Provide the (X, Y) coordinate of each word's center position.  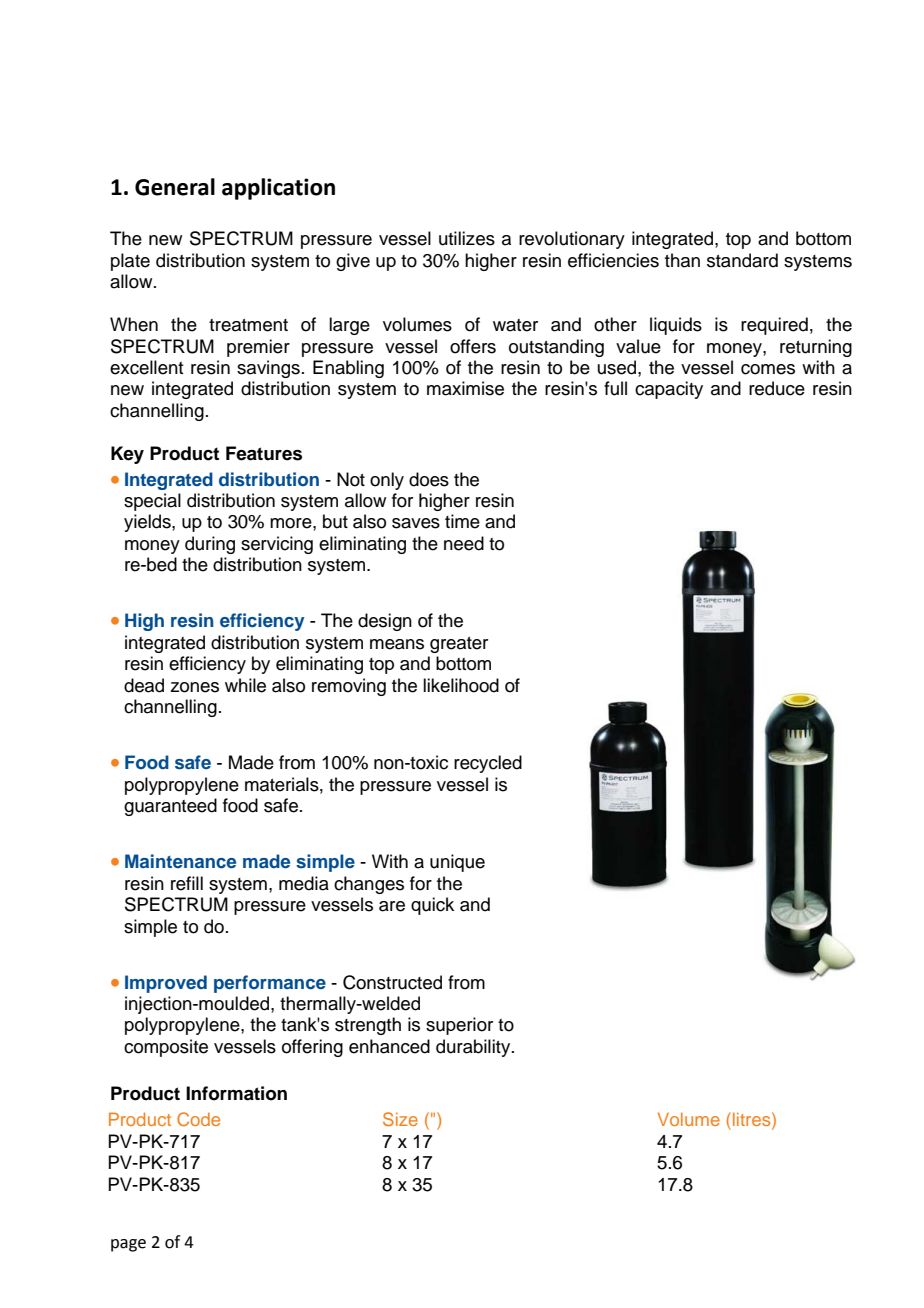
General (175, 187)
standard (742, 260)
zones (194, 687)
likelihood (461, 685)
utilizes (467, 238)
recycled (488, 764)
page (128, 1245)
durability (474, 1048)
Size (400, 1119)
